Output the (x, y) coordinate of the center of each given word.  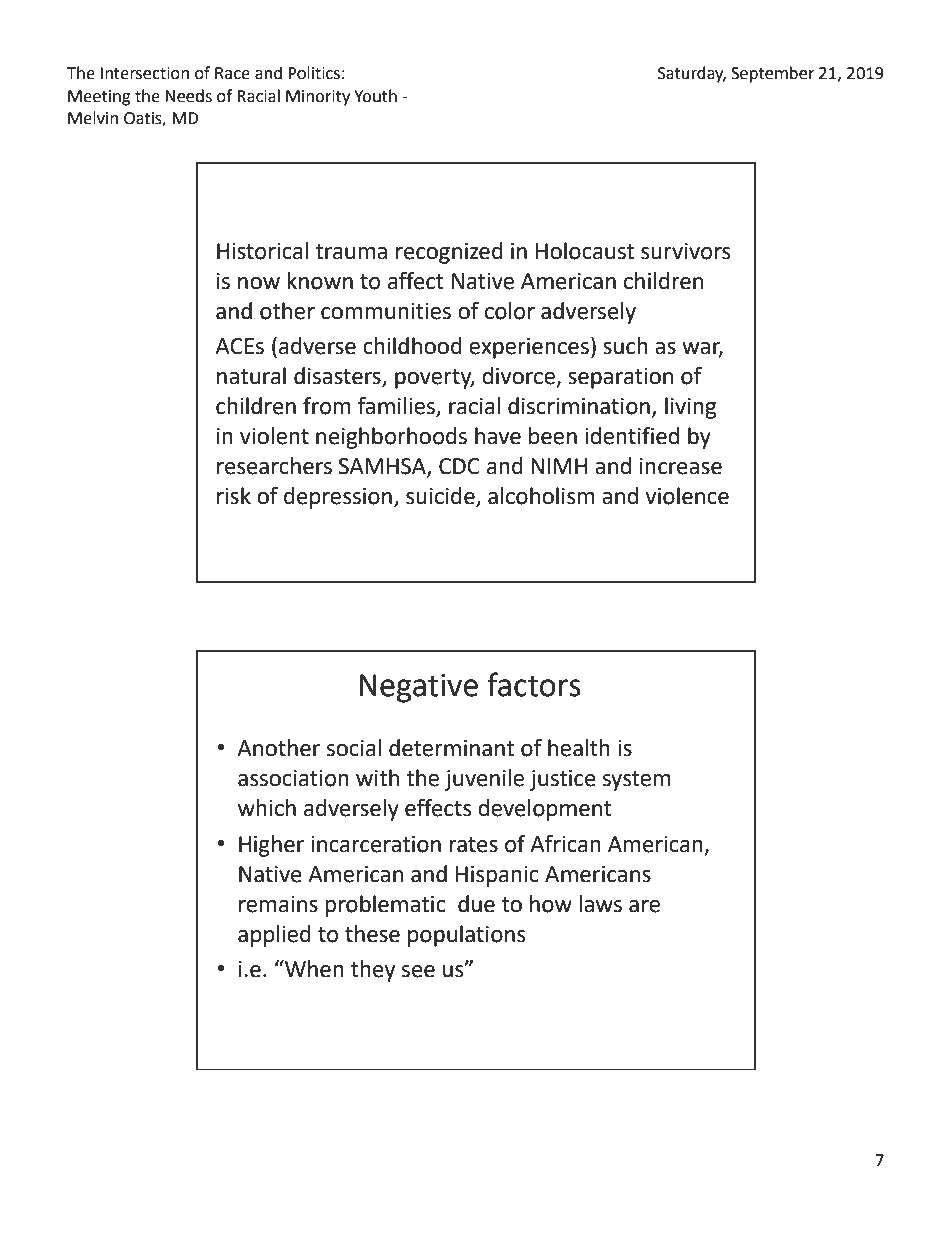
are (644, 906)
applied (274, 936)
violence (687, 496)
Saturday (692, 74)
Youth (375, 96)
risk (234, 496)
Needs (188, 96)
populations (466, 936)
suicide (441, 497)
